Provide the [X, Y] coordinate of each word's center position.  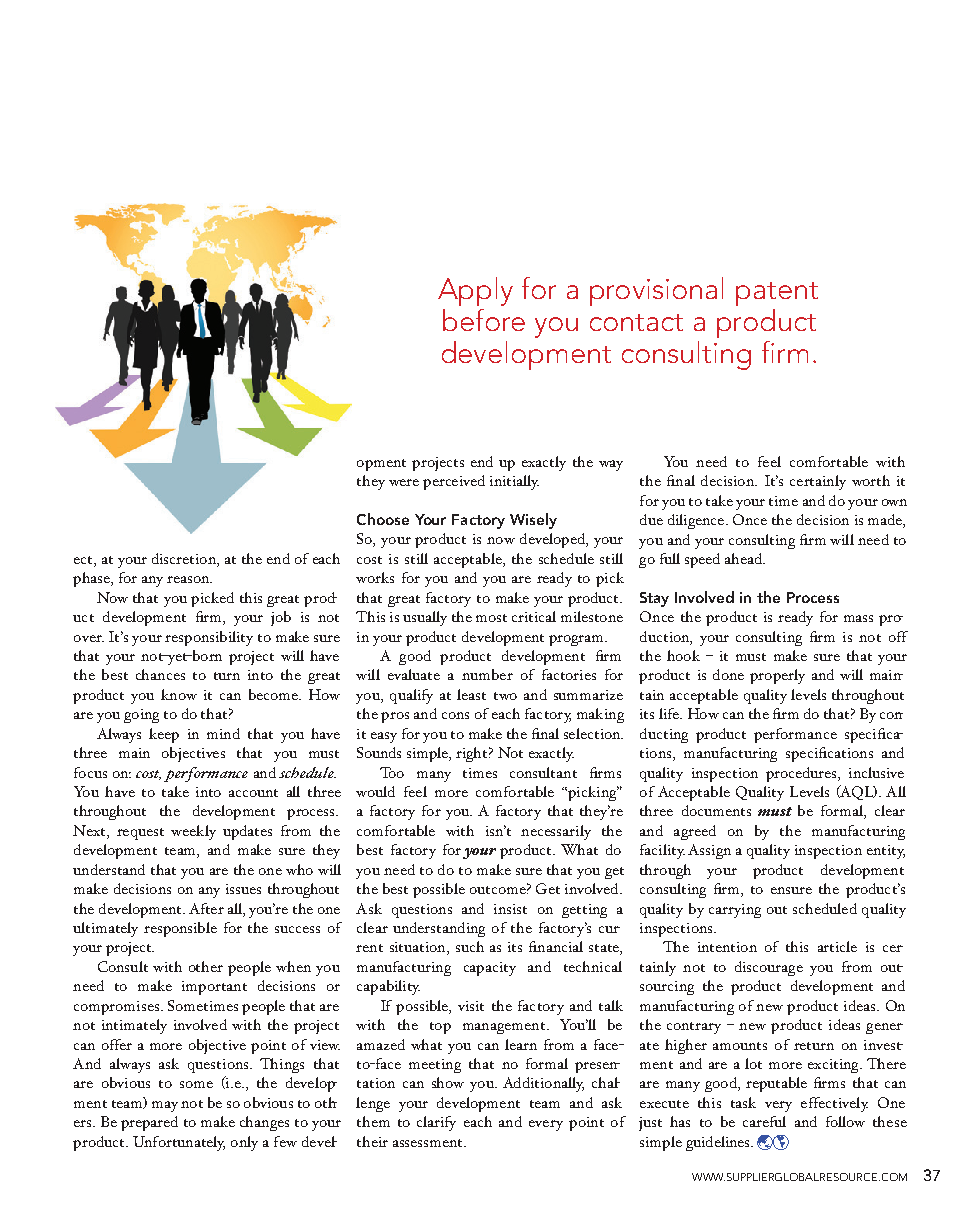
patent [777, 294]
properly [777, 676]
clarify [436, 1123]
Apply [475, 291]
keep [164, 735]
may [165, 1106]
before [484, 320]
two [505, 696]
